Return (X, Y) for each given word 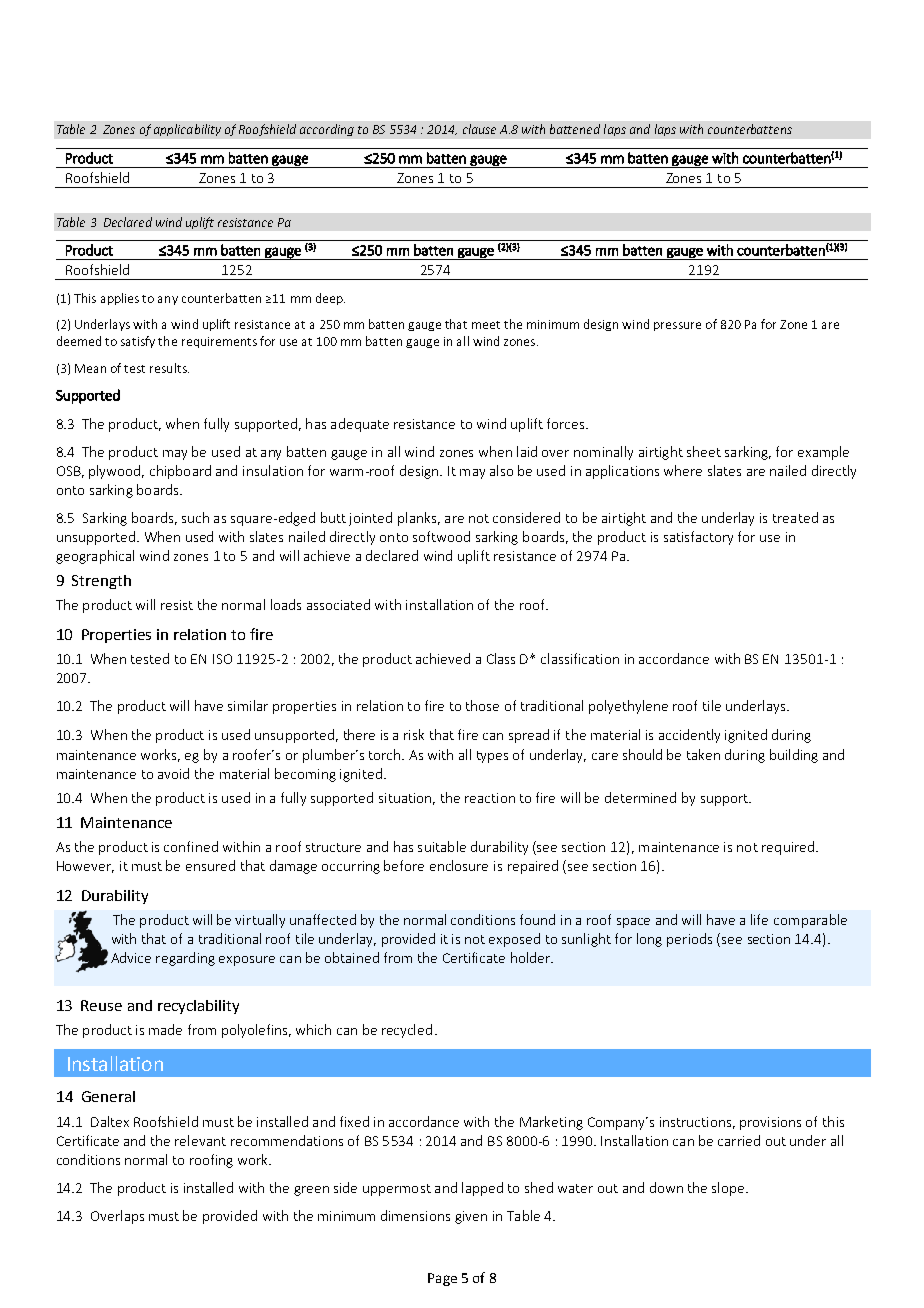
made (165, 1029)
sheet (704, 451)
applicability (187, 130)
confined (191, 846)
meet (486, 325)
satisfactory (698, 538)
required (789, 848)
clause (479, 129)
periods (689, 940)
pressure (677, 326)
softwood (441, 536)
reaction (490, 798)
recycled (407, 1031)
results (169, 368)
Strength (101, 582)
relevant (200, 1140)
